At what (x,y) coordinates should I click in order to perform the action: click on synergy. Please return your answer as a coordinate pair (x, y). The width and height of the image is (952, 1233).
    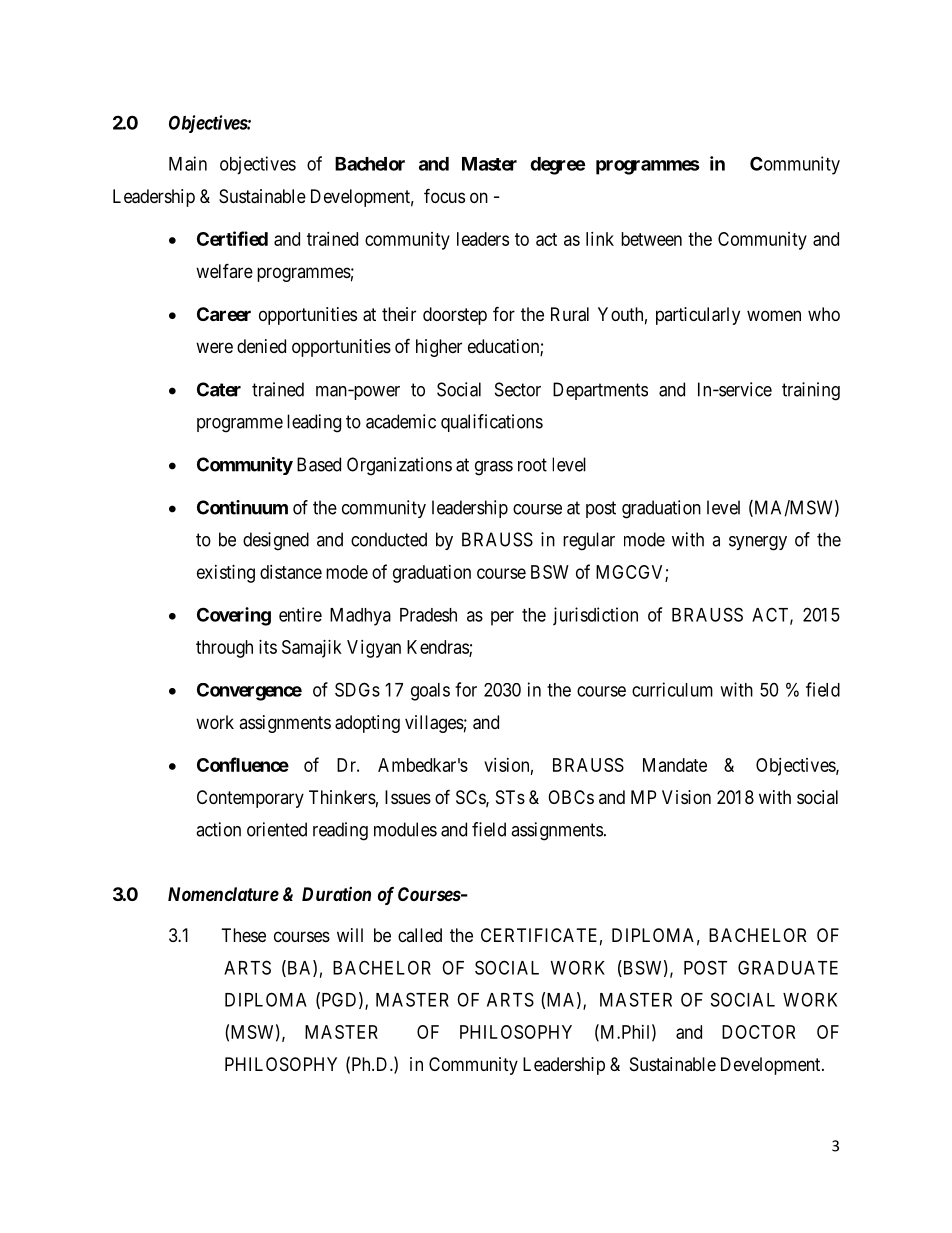
    Looking at the image, I should click on (758, 543).
